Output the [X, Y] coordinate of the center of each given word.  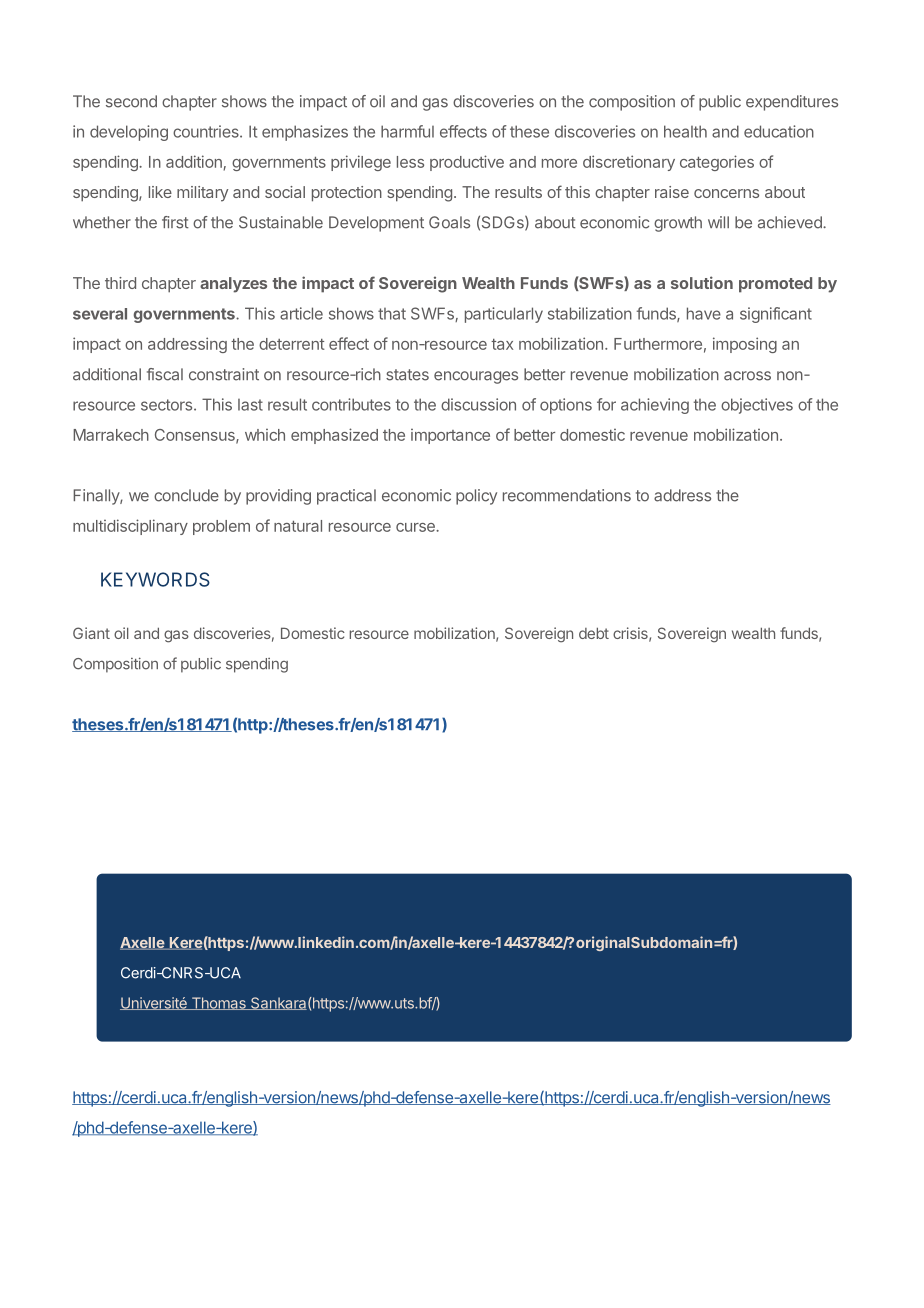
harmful [407, 131]
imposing [745, 345]
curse [416, 527]
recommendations [567, 495]
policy [476, 497]
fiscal [165, 374]
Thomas [218, 1003]
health [685, 131]
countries [207, 131]
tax [502, 344]
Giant [91, 633]
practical [346, 497]
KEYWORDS [155, 579]
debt [594, 633]
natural [298, 526]
